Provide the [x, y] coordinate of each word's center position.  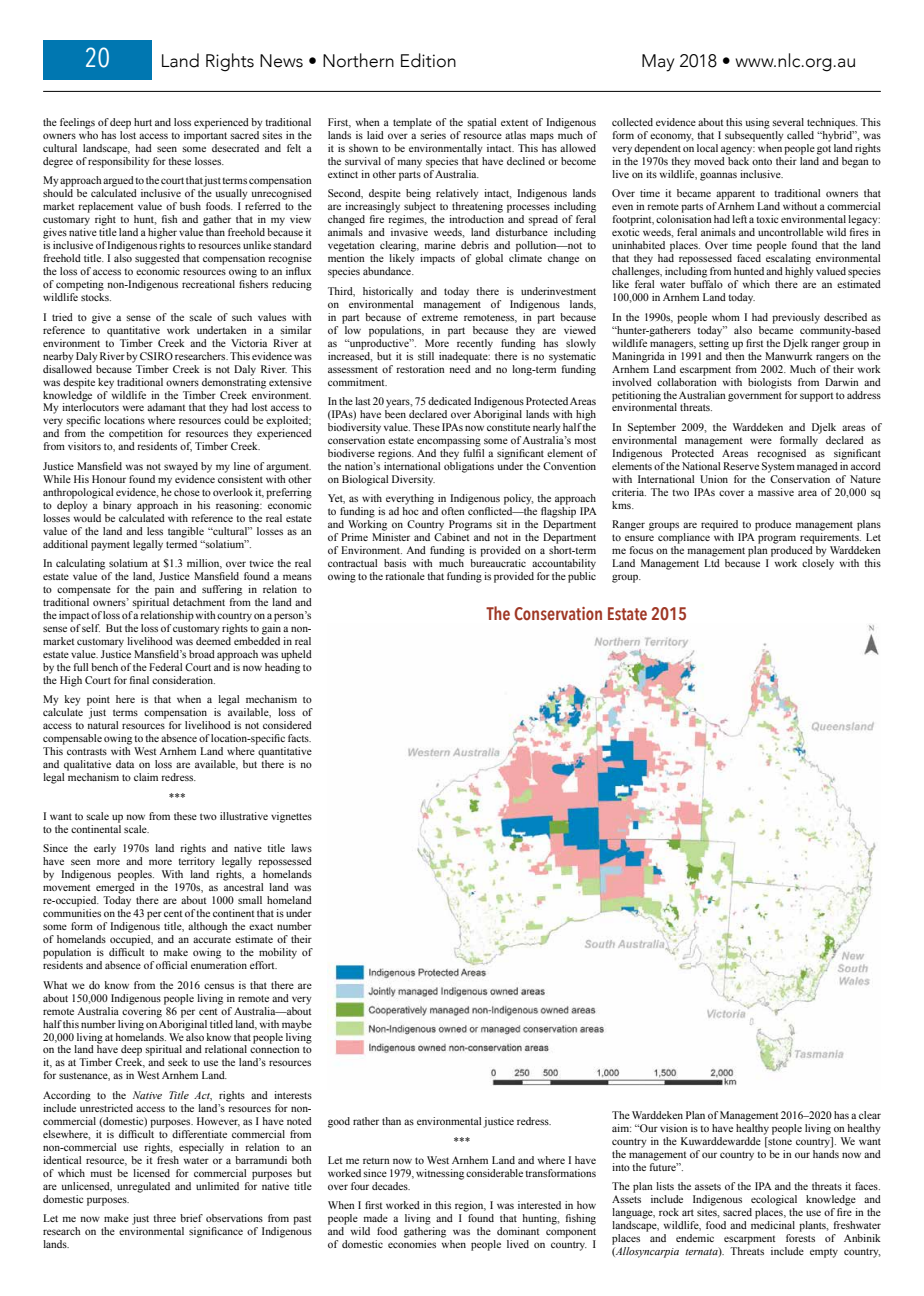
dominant [518, 1231]
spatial [481, 123]
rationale [405, 576]
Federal [165, 667]
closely [818, 564]
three [165, 1218]
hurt [143, 122]
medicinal [773, 1225]
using [758, 123]
